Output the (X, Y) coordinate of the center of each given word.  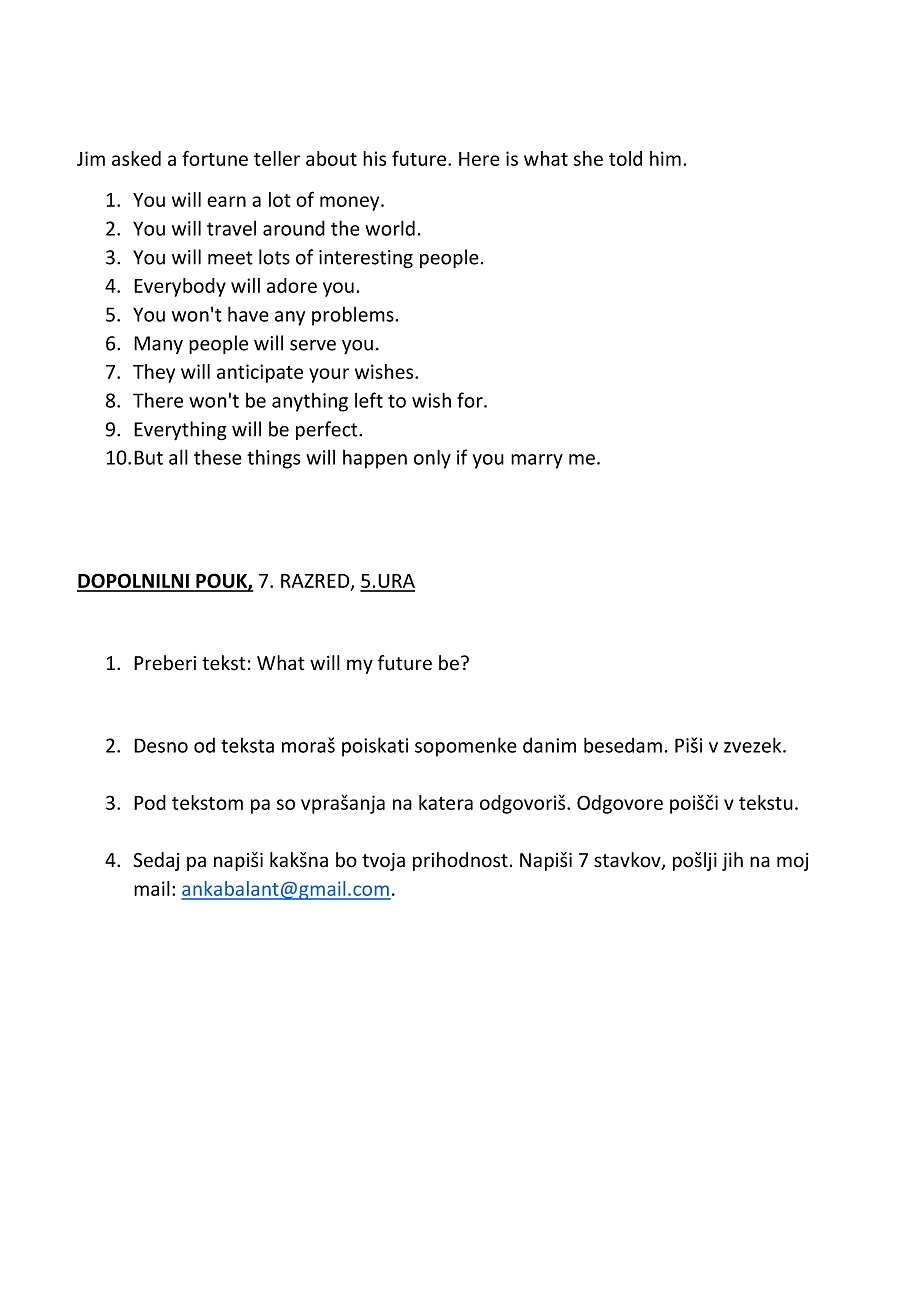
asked (136, 158)
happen (375, 459)
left (369, 400)
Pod (150, 802)
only (432, 459)
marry (537, 461)
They (154, 373)
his (374, 158)
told (625, 158)
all (178, 457)
